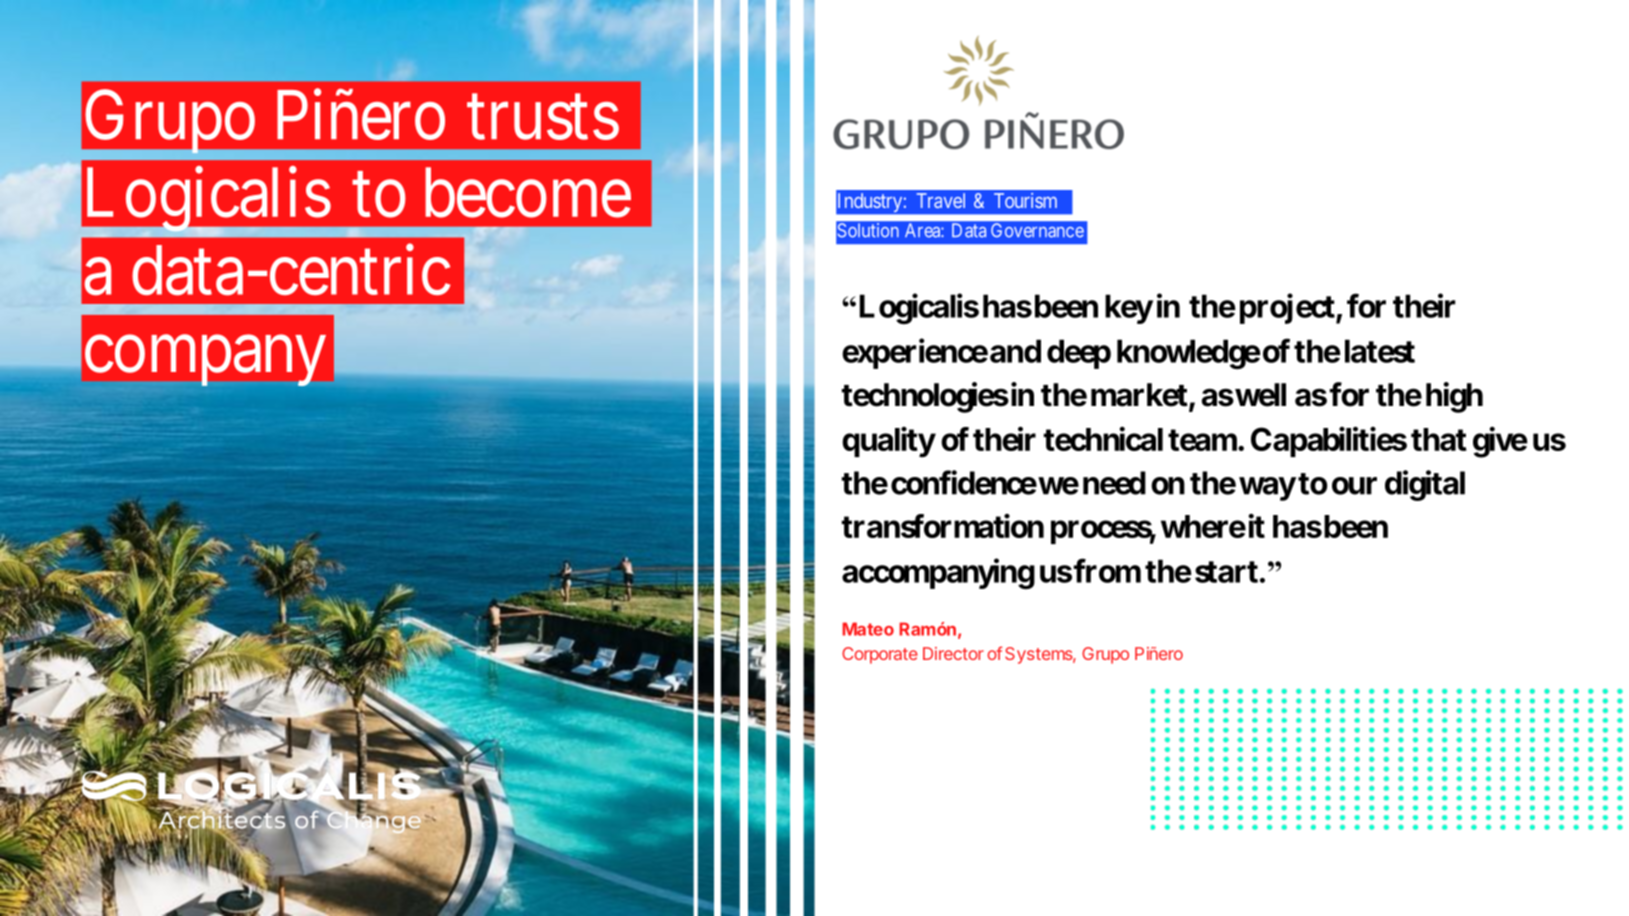 The image size is (1629, 916). What do you see at coordinates (1103, 439) in the screenshot?
I see `technical` at bounding box center [1103, 439].
